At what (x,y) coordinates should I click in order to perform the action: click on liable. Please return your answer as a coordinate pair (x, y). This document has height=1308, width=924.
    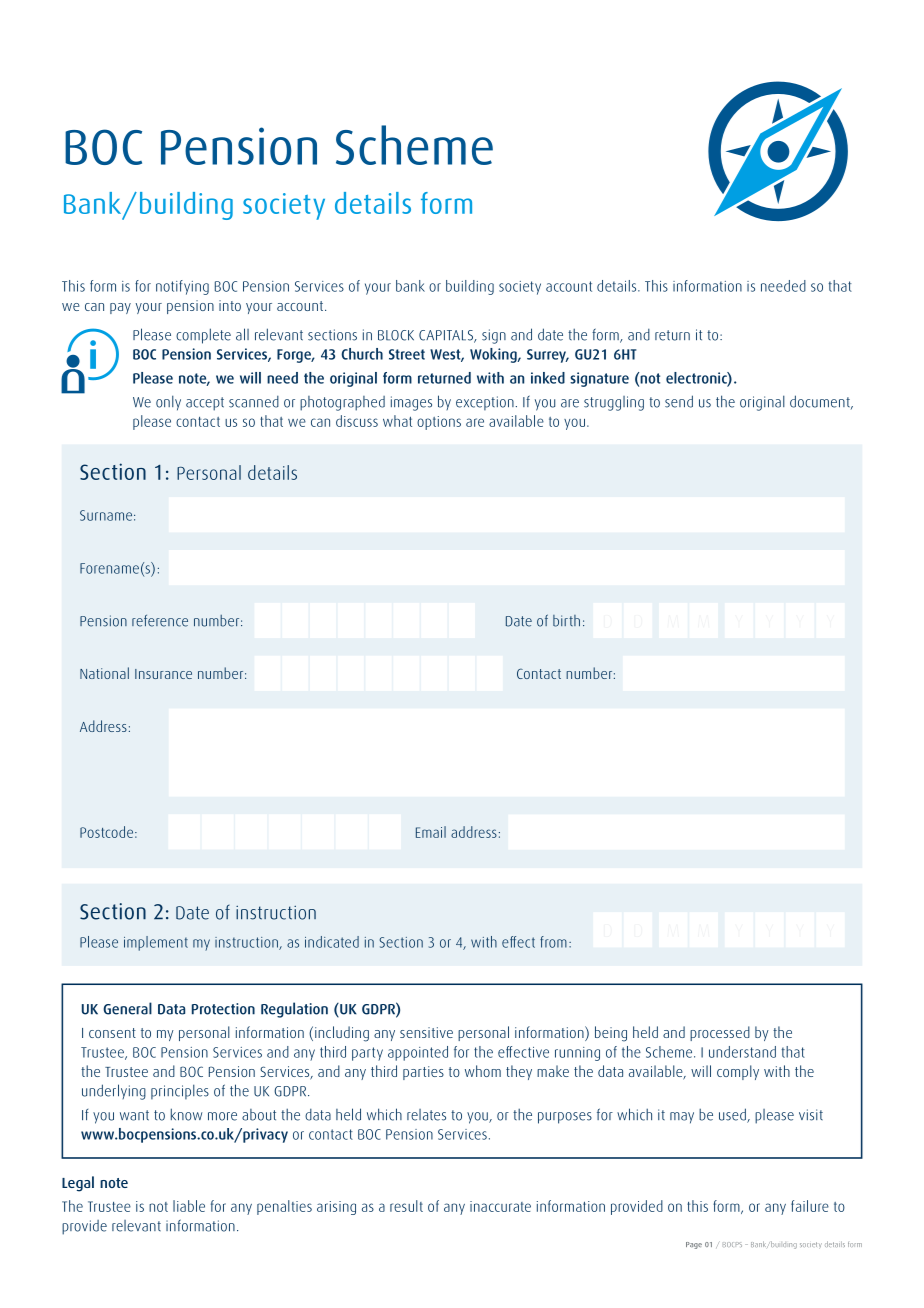
    Looking at the image, I should click on (189, 1206).
